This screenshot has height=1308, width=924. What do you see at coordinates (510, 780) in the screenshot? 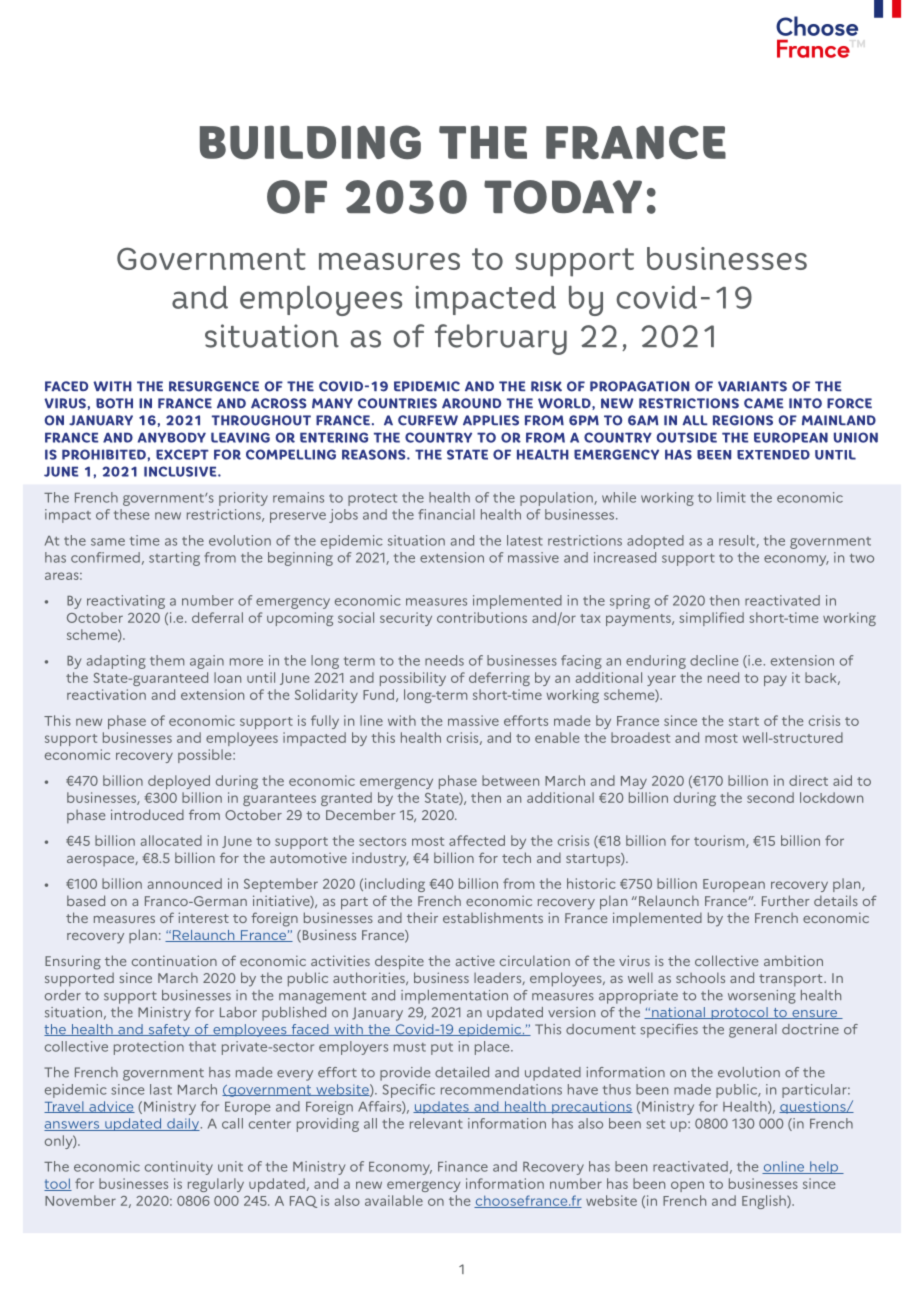
I see `between` at bounding box center [510, 780].
